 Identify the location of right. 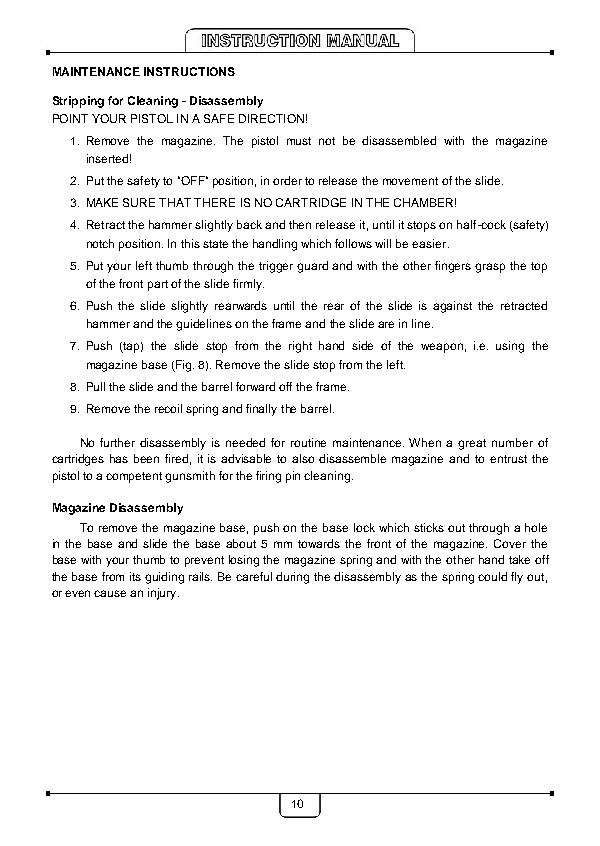
(300, 347).
